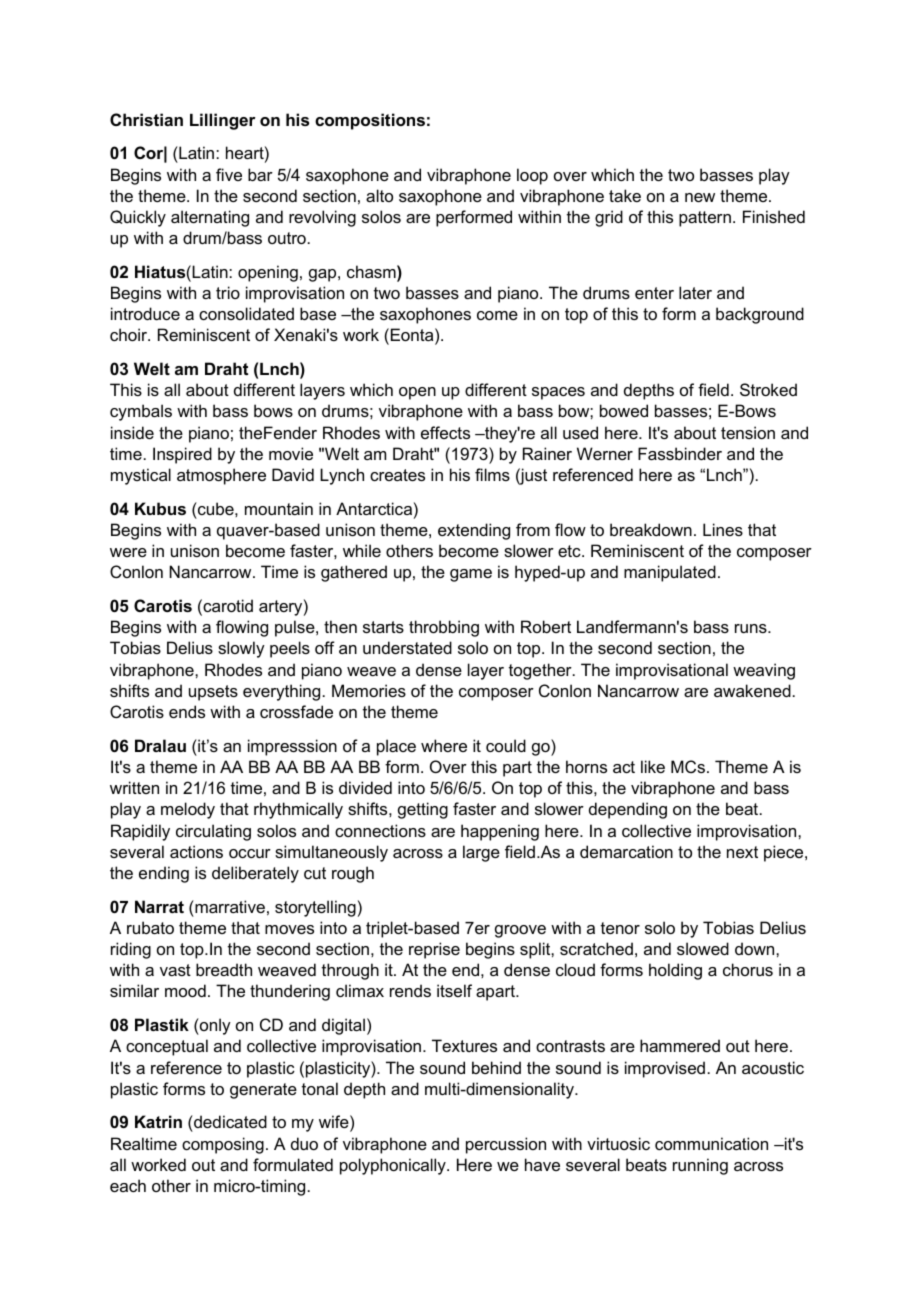 The height and width of the screenshot is (1308, 924). Describe the element at coordinates (444, 628) in the screenshot. I see `throbbing` at that location.
